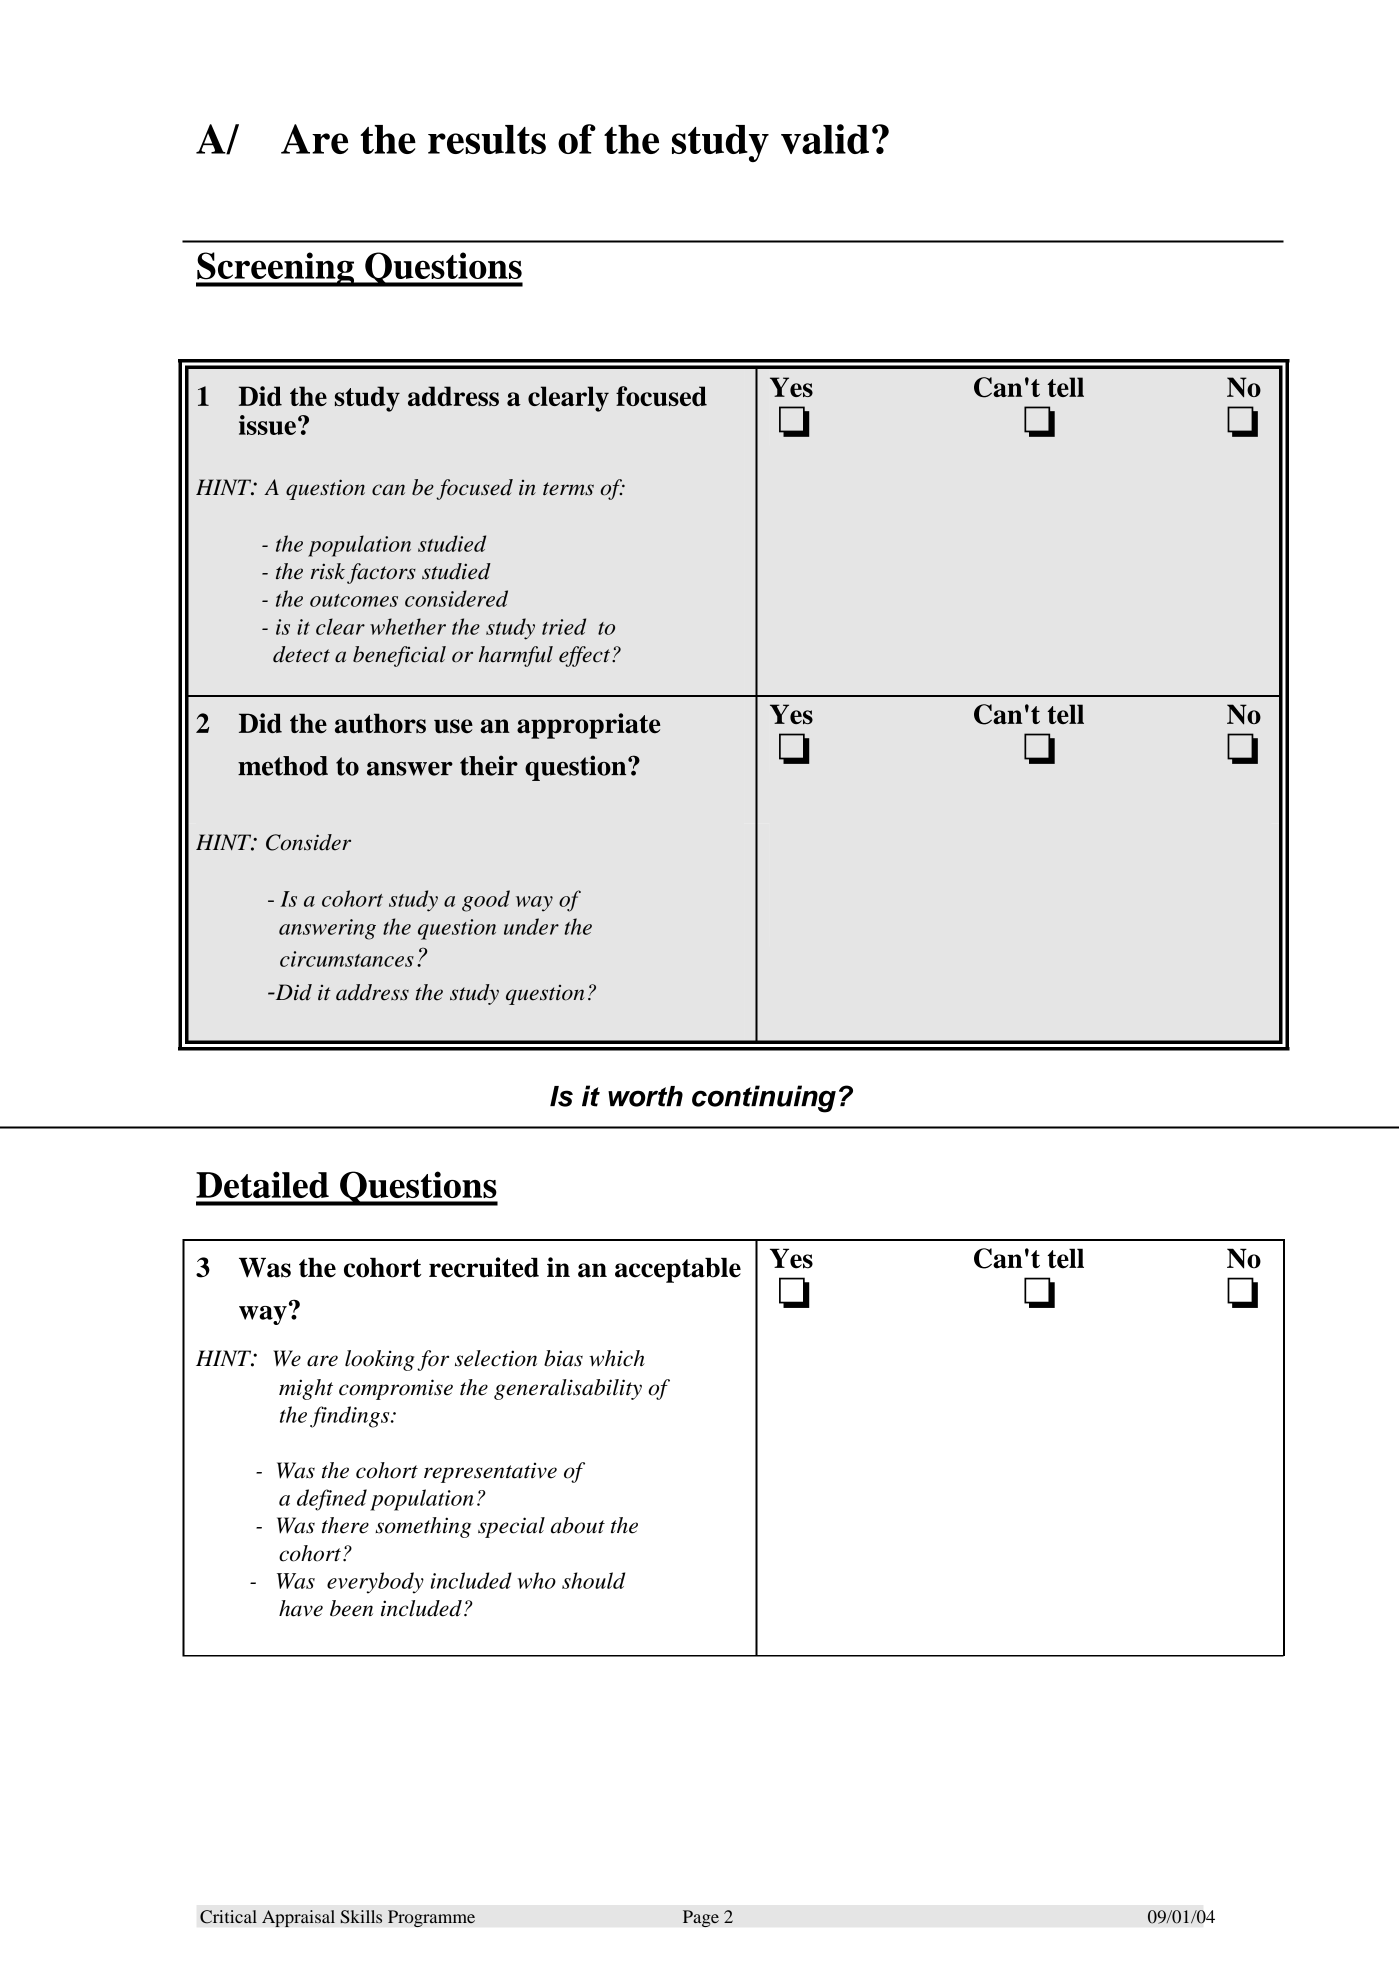 Image resolution: width=1399 pixels, height=1980 pixels. Describe the element at coordinates (678, 1270) in the screenshot. I see `acceptable` at that location.
